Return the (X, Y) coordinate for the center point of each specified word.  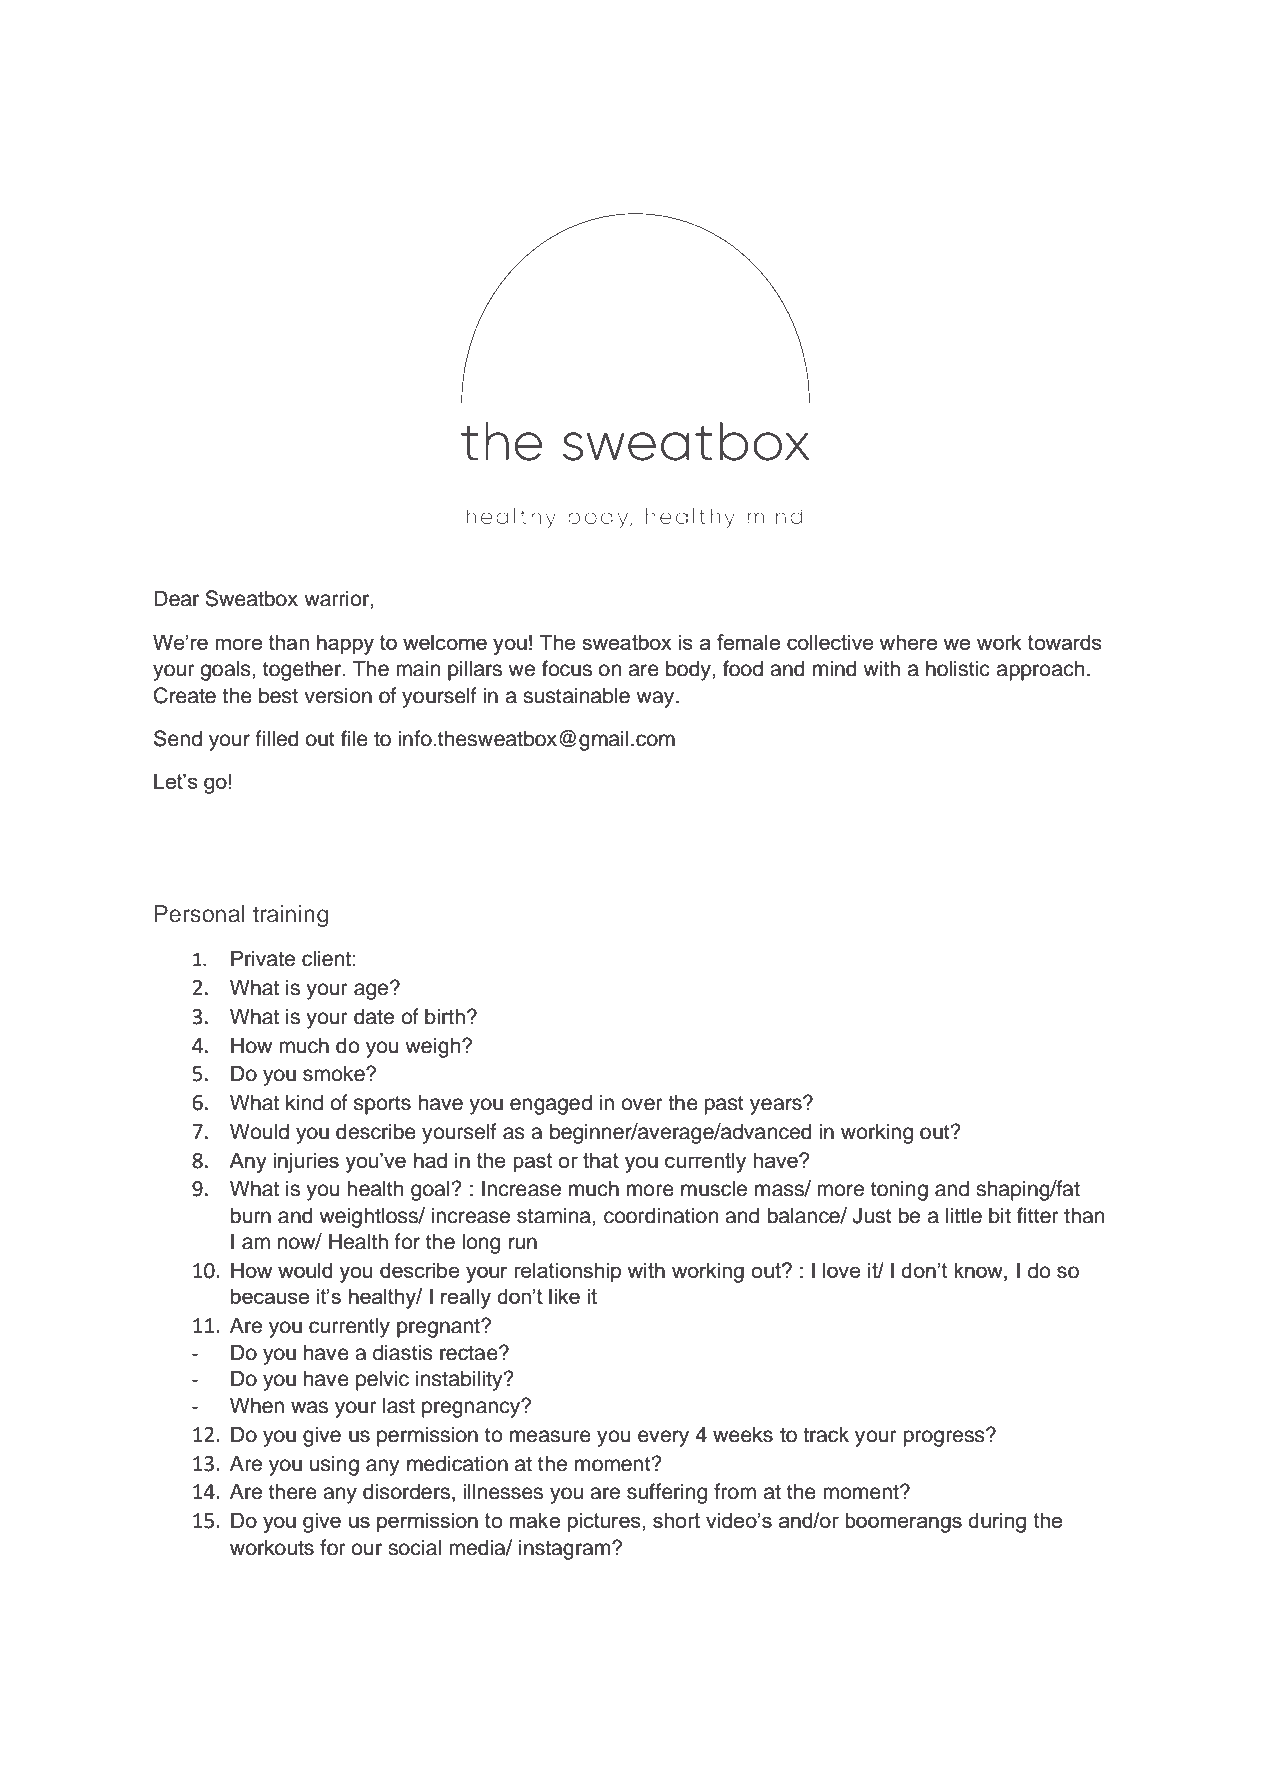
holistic (958, 668)
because (270, 1296)
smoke (335, 1073)
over (642, 1104)
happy (345, 644)
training (290, 916)
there (293, 1491)
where (908, 642)
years (777, 1106)
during (997, 1522)
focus (567, 668)
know (979, 1271)
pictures (605, 1522)
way (656, 699)
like (564, 1296)
